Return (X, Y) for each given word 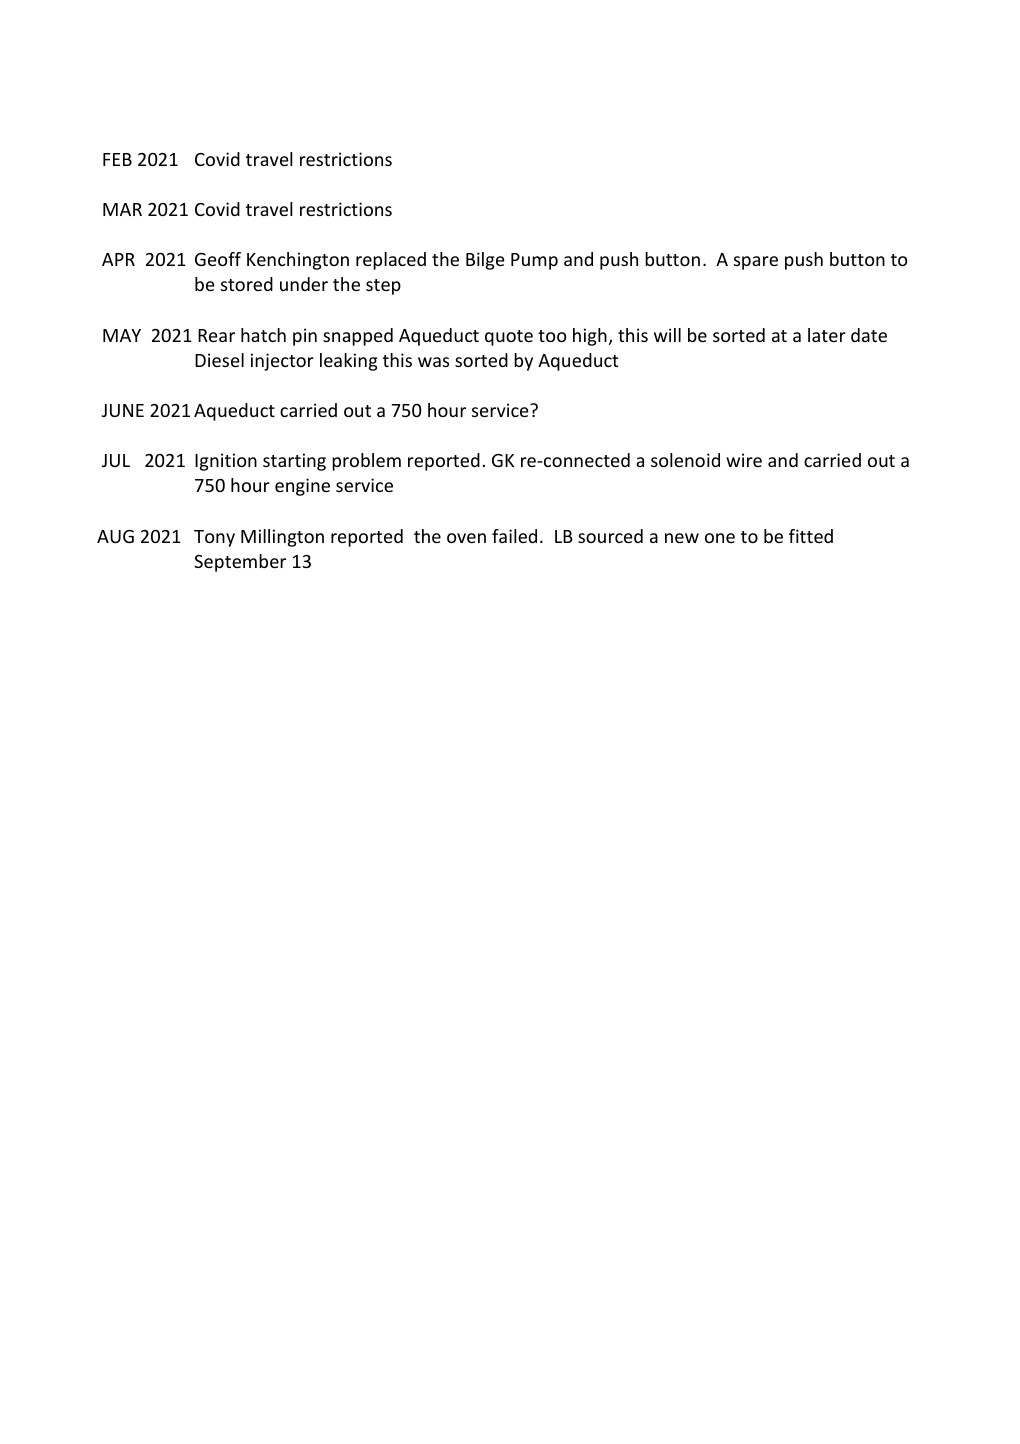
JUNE (123, 410)
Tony (214, 538)
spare (756, 263)
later (827, 335)
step (383, 287)
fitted (811, 536)
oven (466, 538)
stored (247, 284)
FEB (117, 159)
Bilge (485, 261)
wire (744, 460)
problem (366, 462)
